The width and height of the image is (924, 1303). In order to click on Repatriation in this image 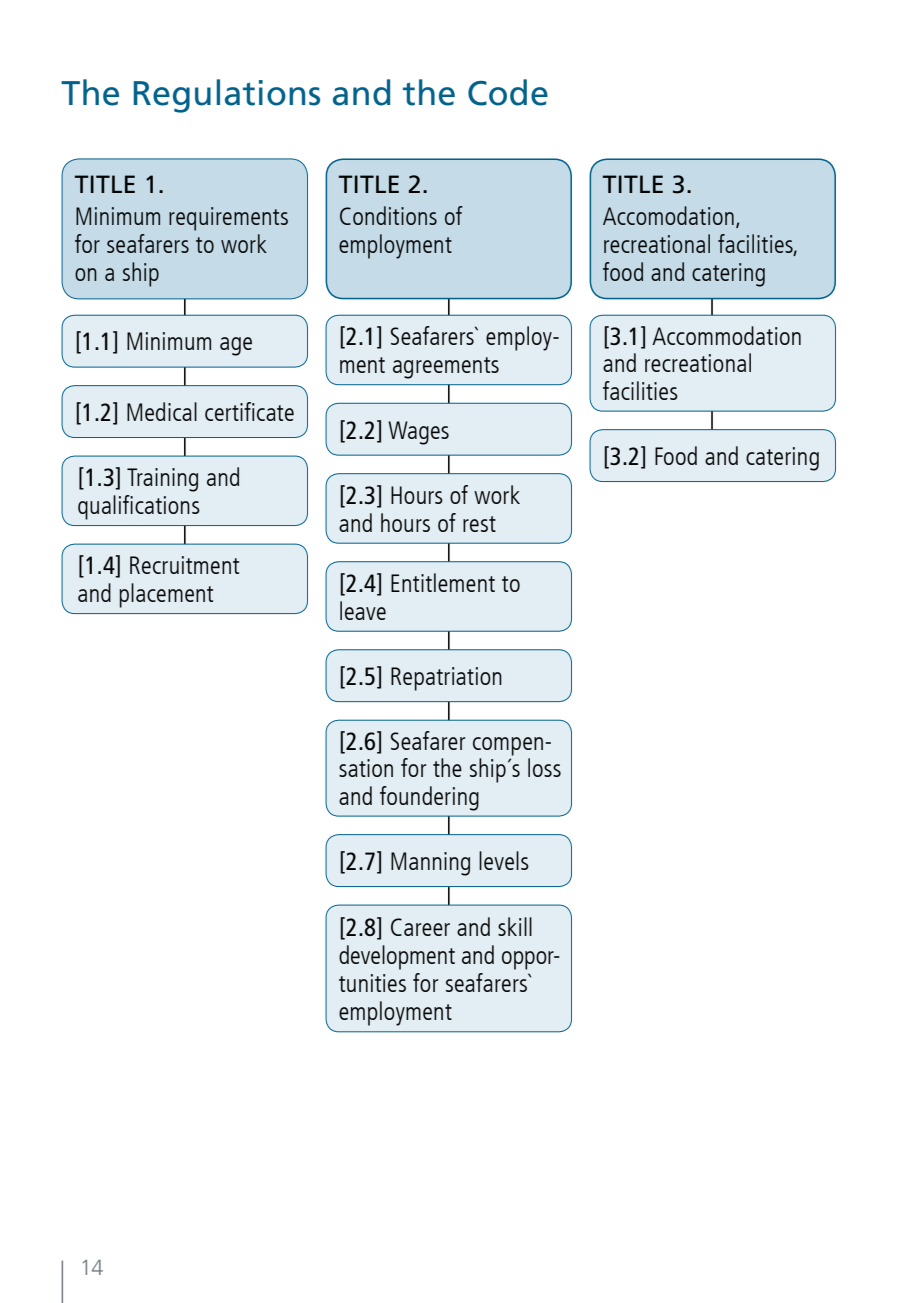, I will do `click(446, 679)`.
